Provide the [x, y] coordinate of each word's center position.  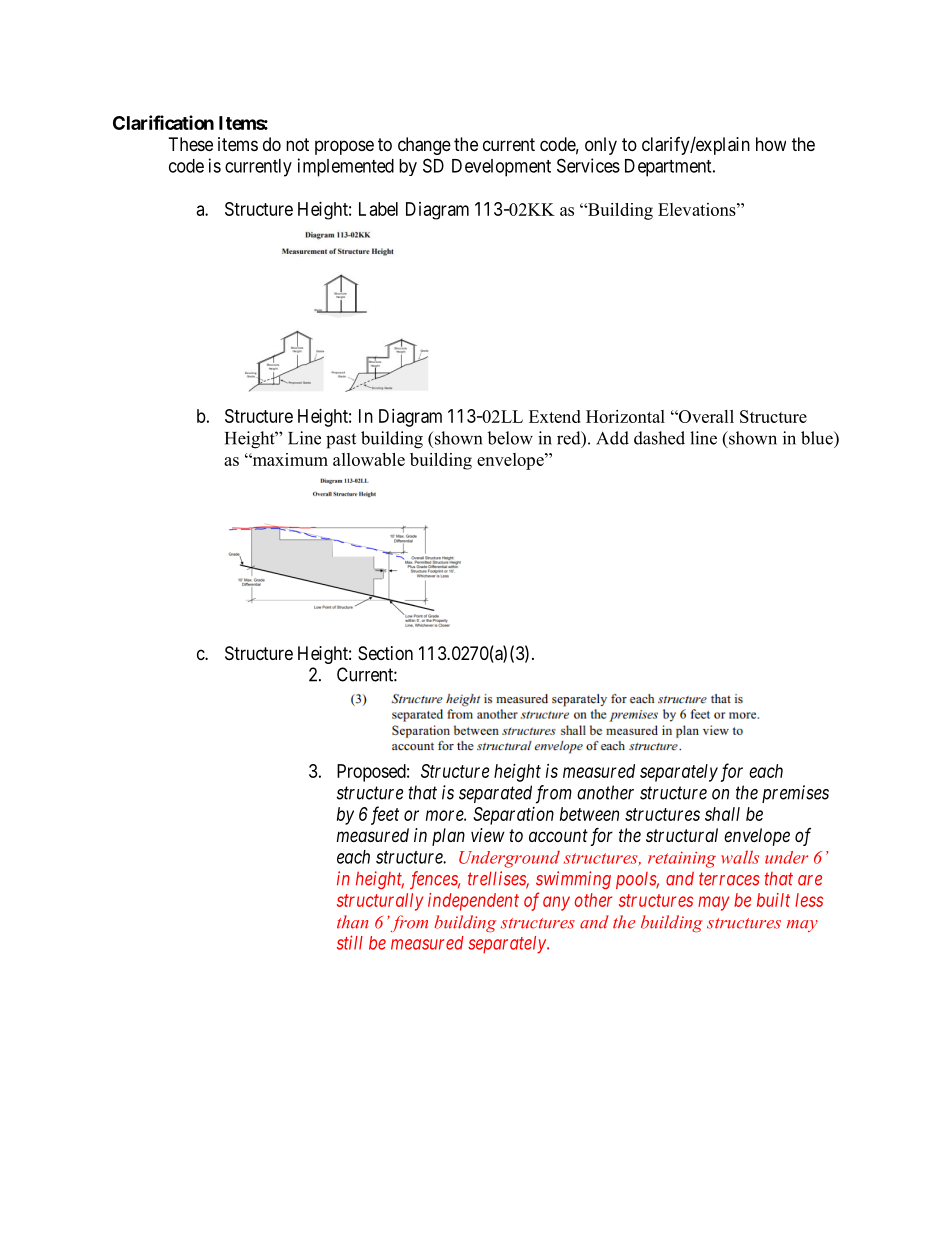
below [510, 438]
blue [818, 438]
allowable [369, 459]
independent [473, 902]
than [352, 922]
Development [501, 168]
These [191, 144]
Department [669, 168]
